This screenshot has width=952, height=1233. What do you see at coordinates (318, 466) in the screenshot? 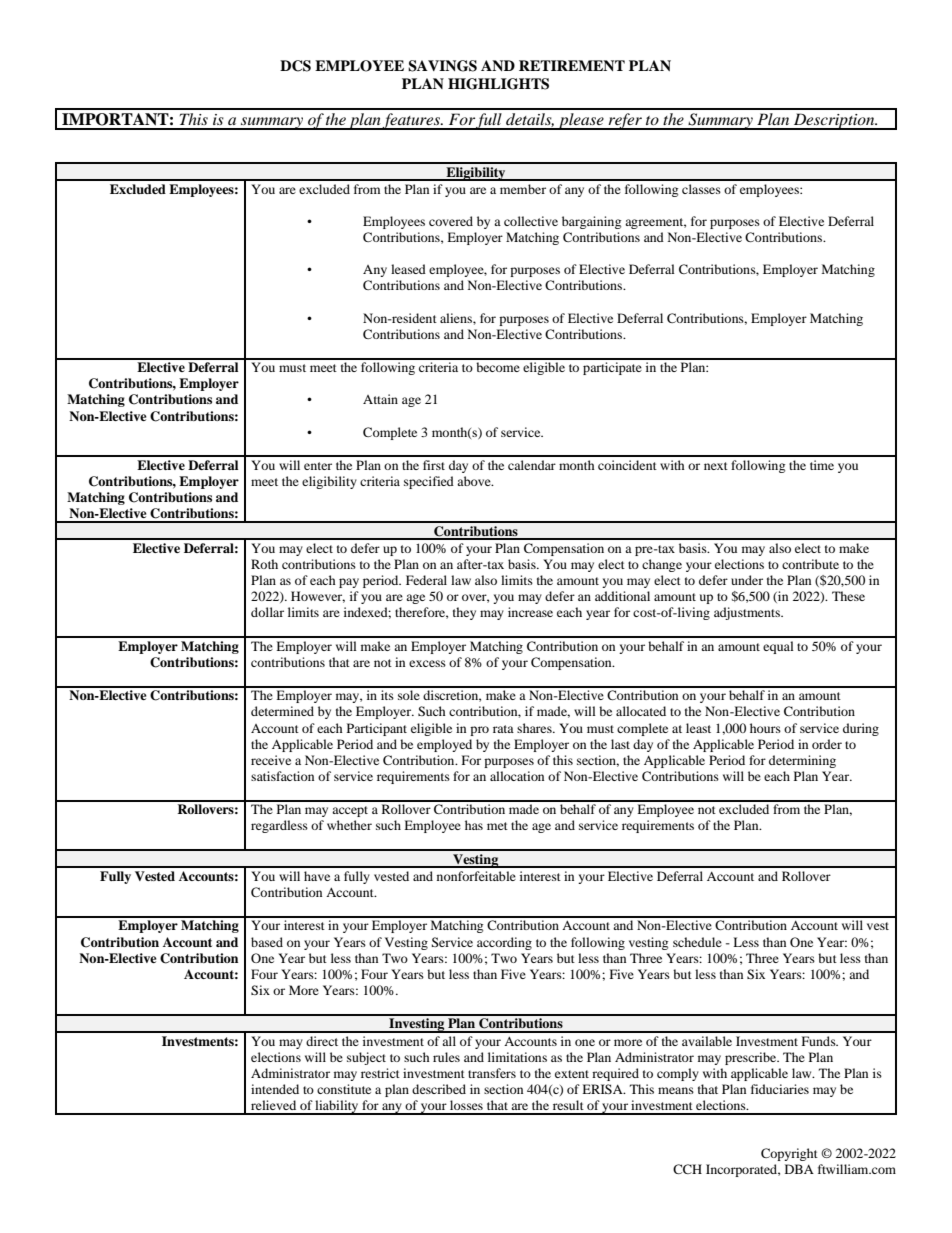
I see `enter` at bounding box center [318, 466].
